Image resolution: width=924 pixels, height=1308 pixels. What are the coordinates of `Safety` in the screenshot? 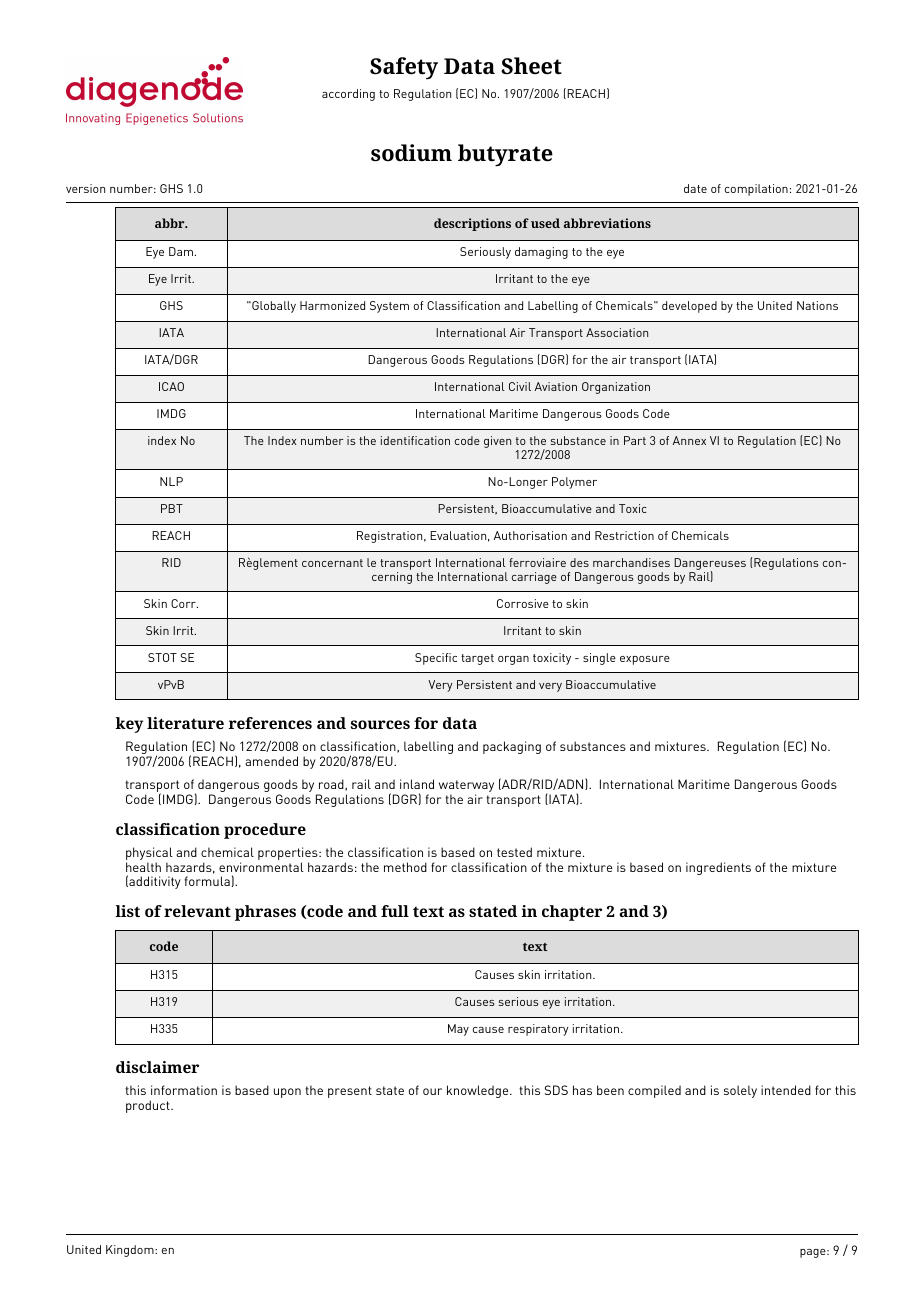 It's located at (404, 68).
